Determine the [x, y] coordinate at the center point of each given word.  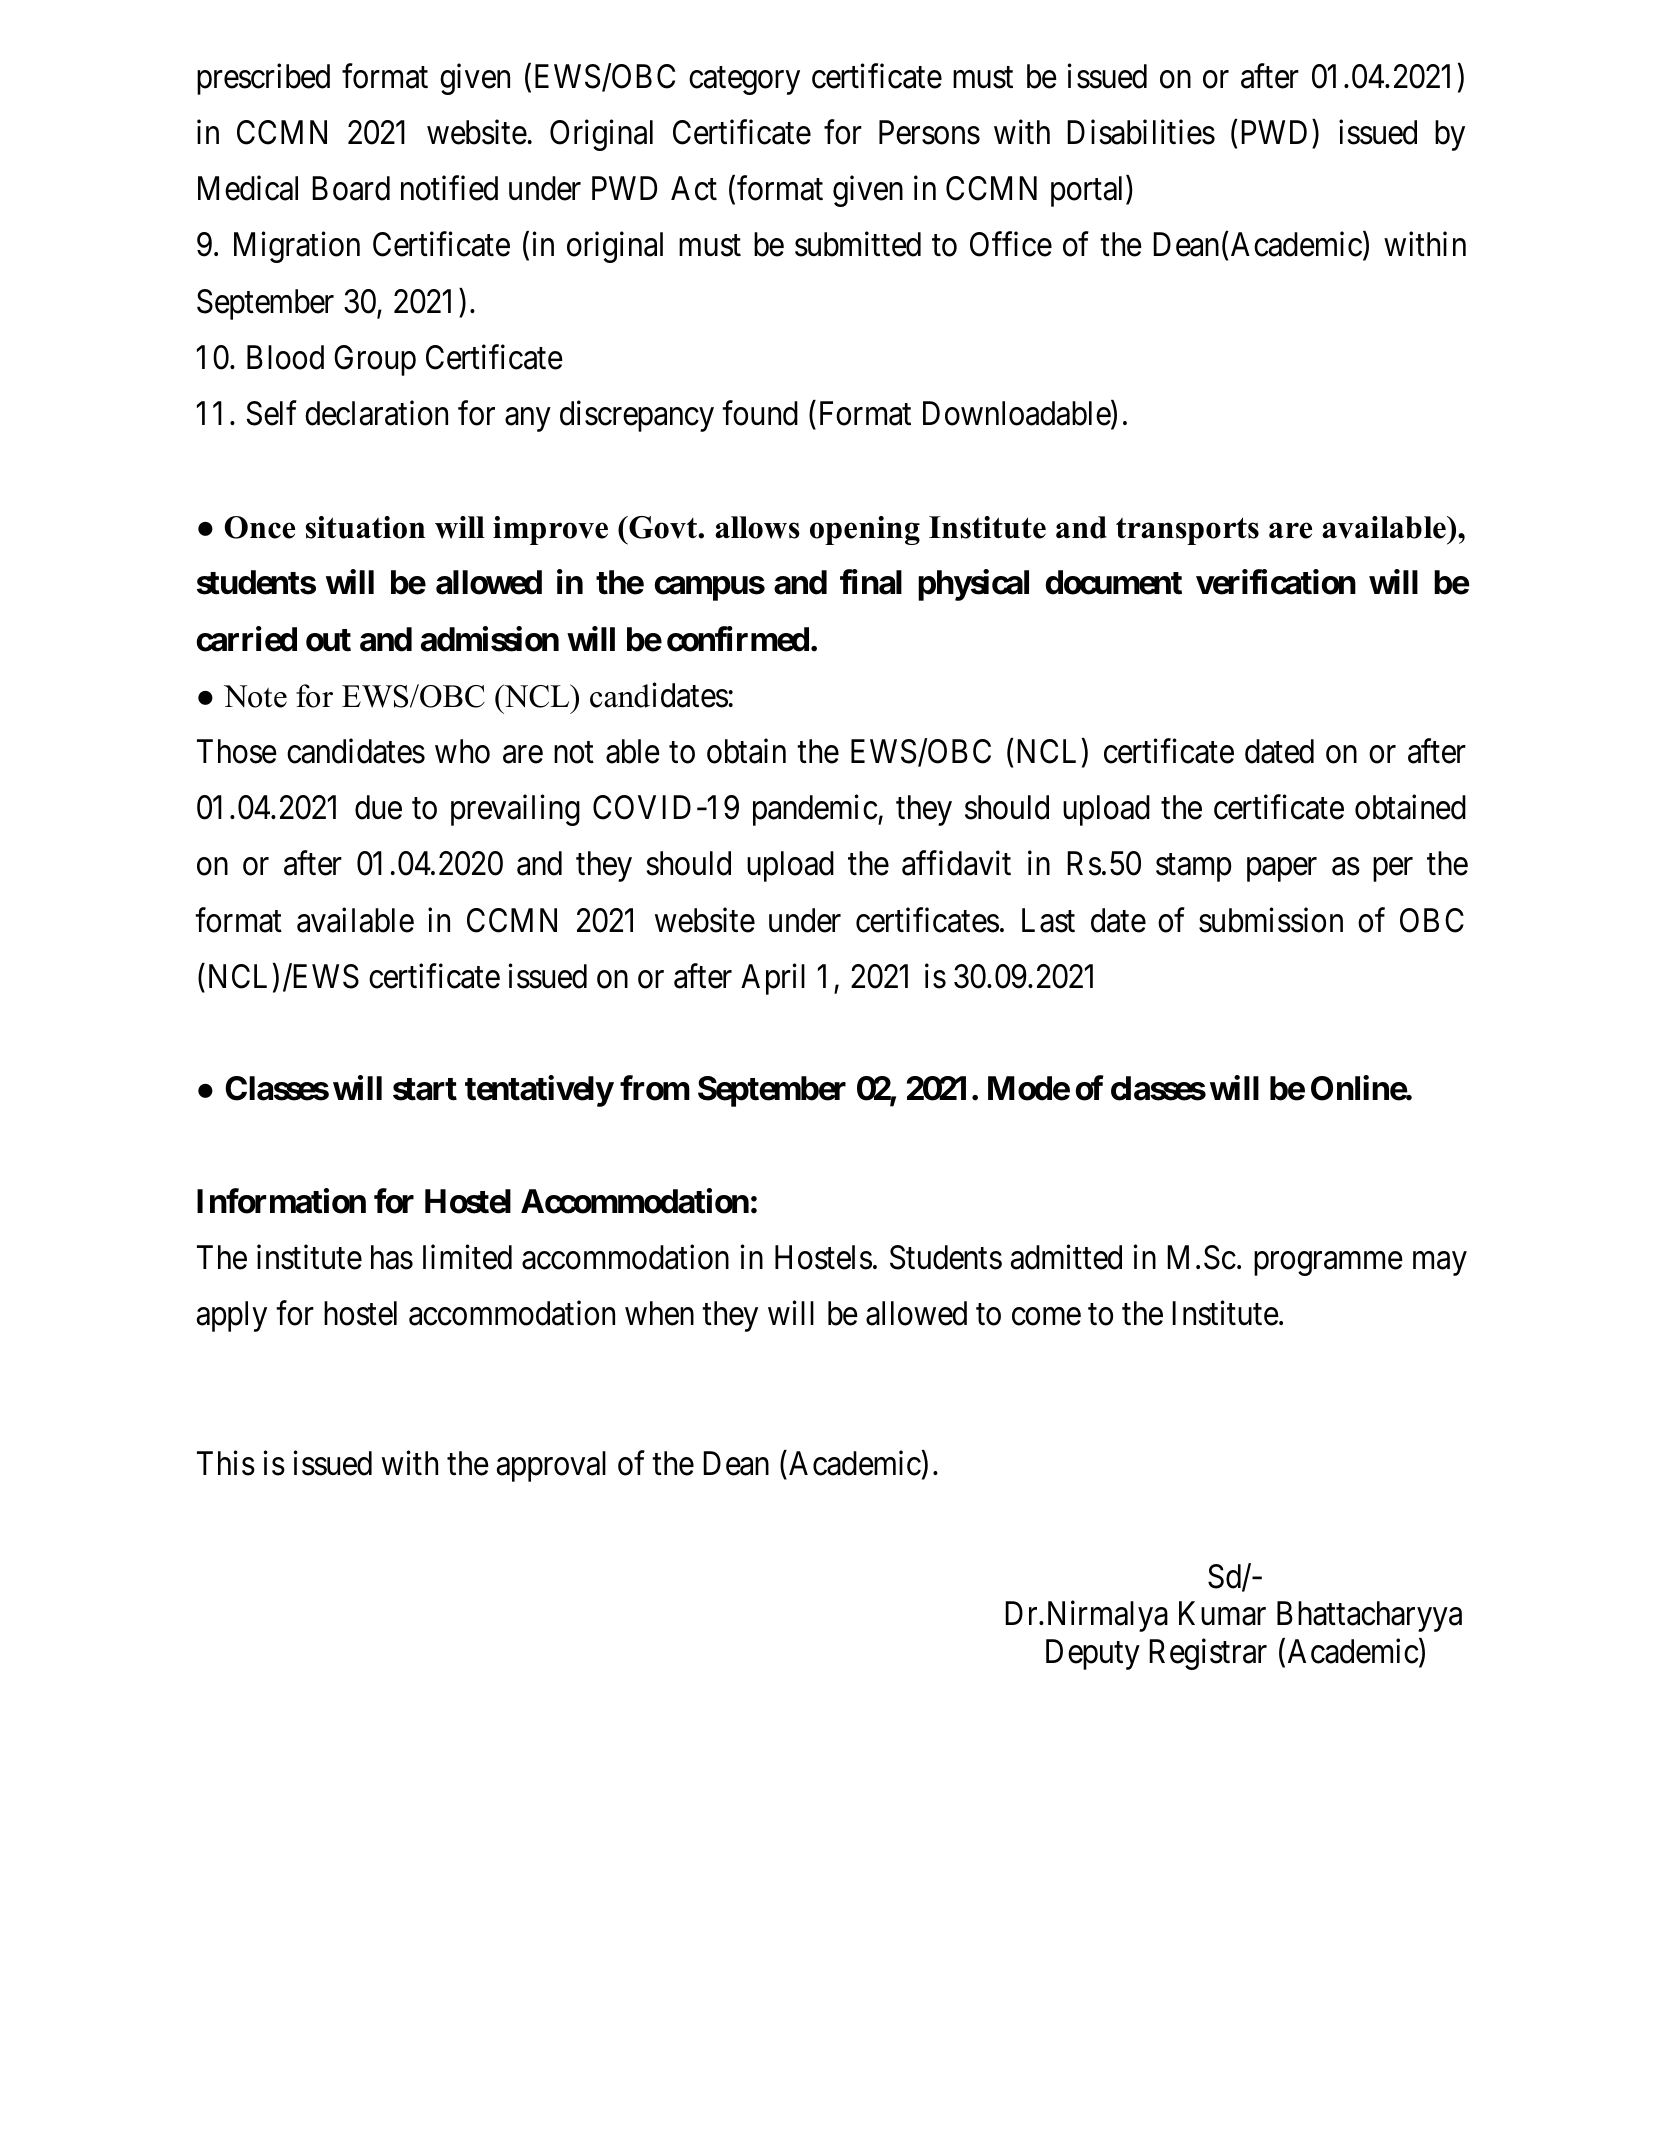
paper [1282, 870]
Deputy [1093, 1654]
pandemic [815, 810]
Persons [929, 132]
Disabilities [1141, 132]
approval [551, 1466]
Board [351, 188]
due [378, 807]
